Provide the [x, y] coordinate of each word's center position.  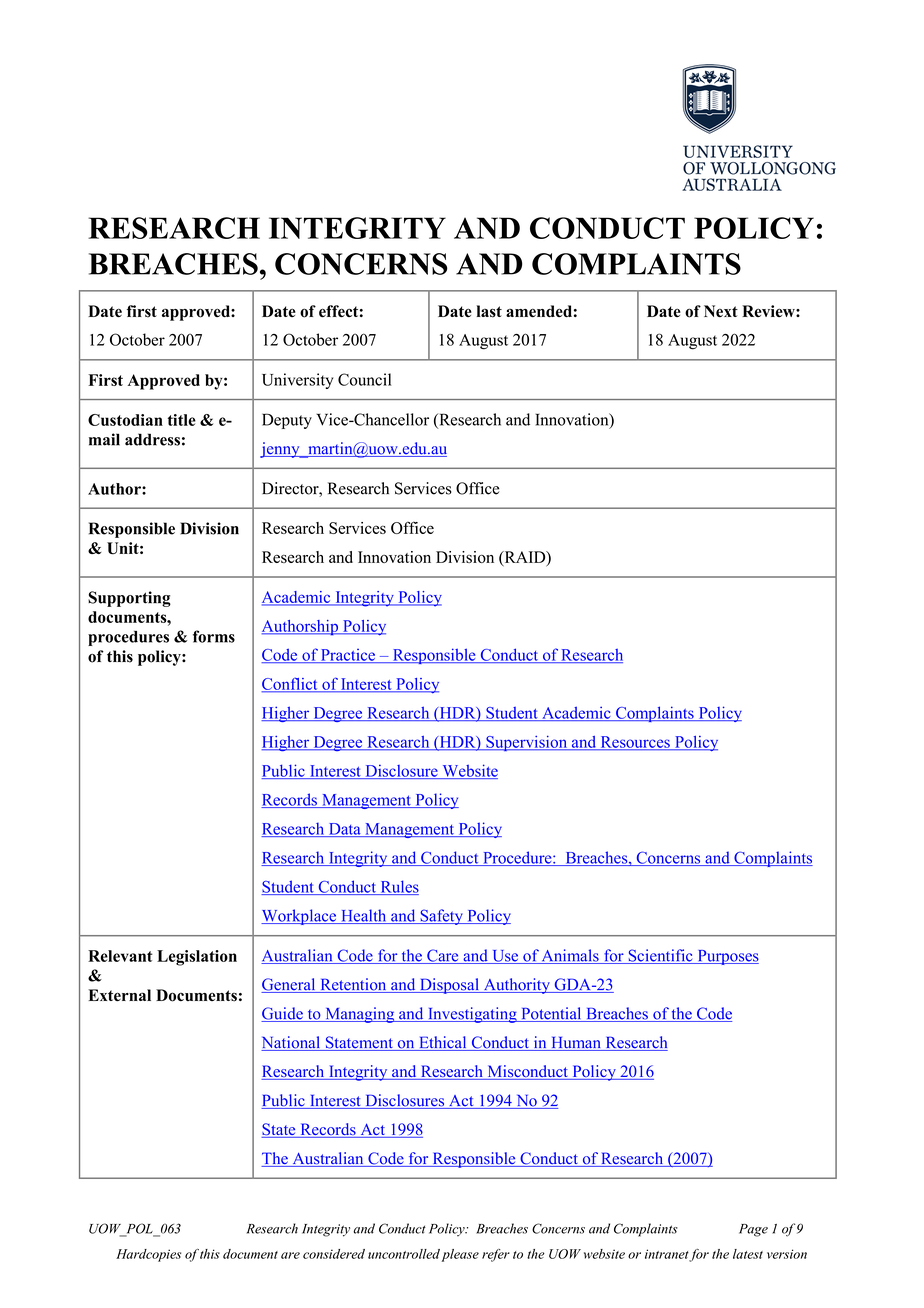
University [297, 381]
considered [334, 1254]
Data [344, 830]
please [460, 1255]
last [489, 311]
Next [721, 311]
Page [753, 1230]
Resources [635, 743]
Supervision [527, 743]
